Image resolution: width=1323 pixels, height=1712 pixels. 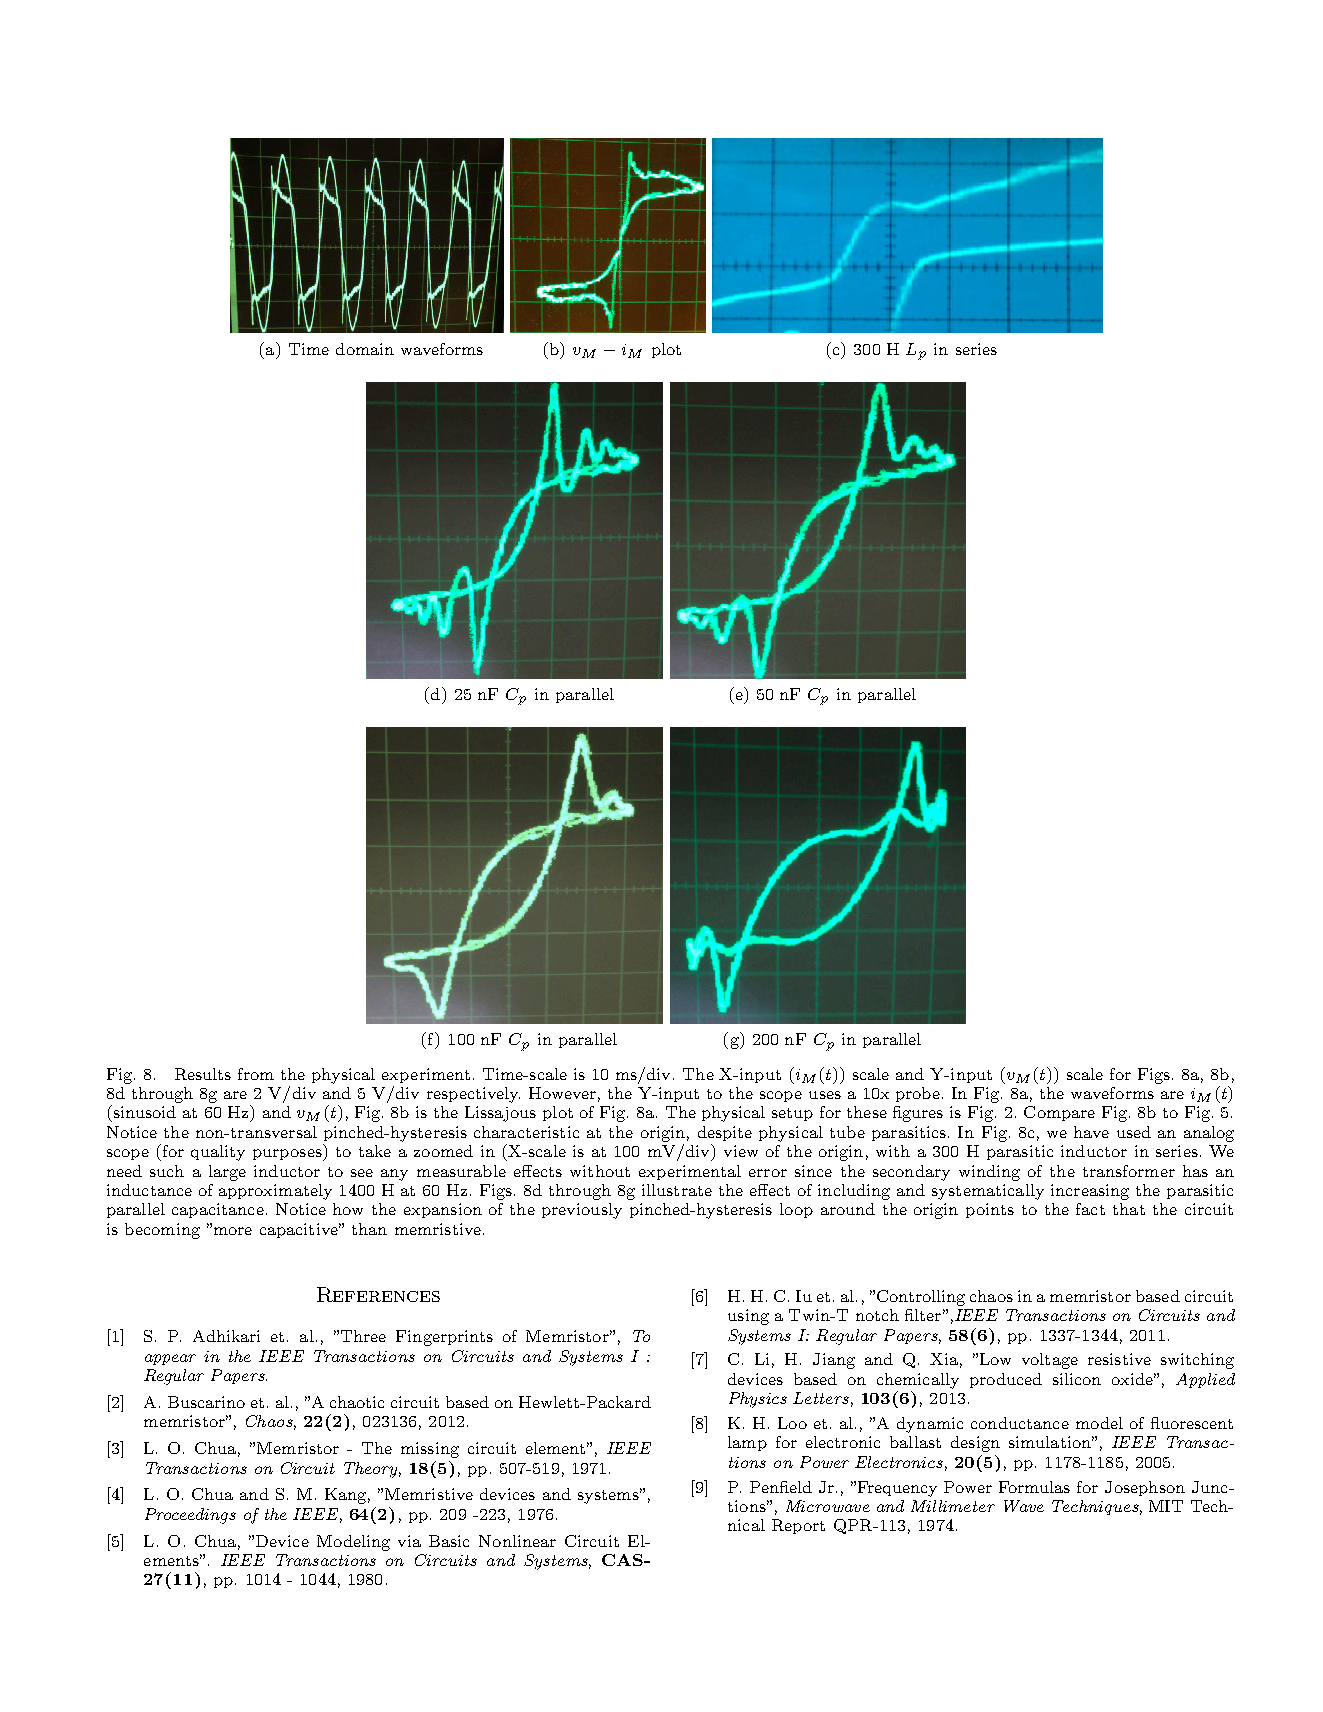 I want to click on Penfield, so click(x=781, y=1487).
